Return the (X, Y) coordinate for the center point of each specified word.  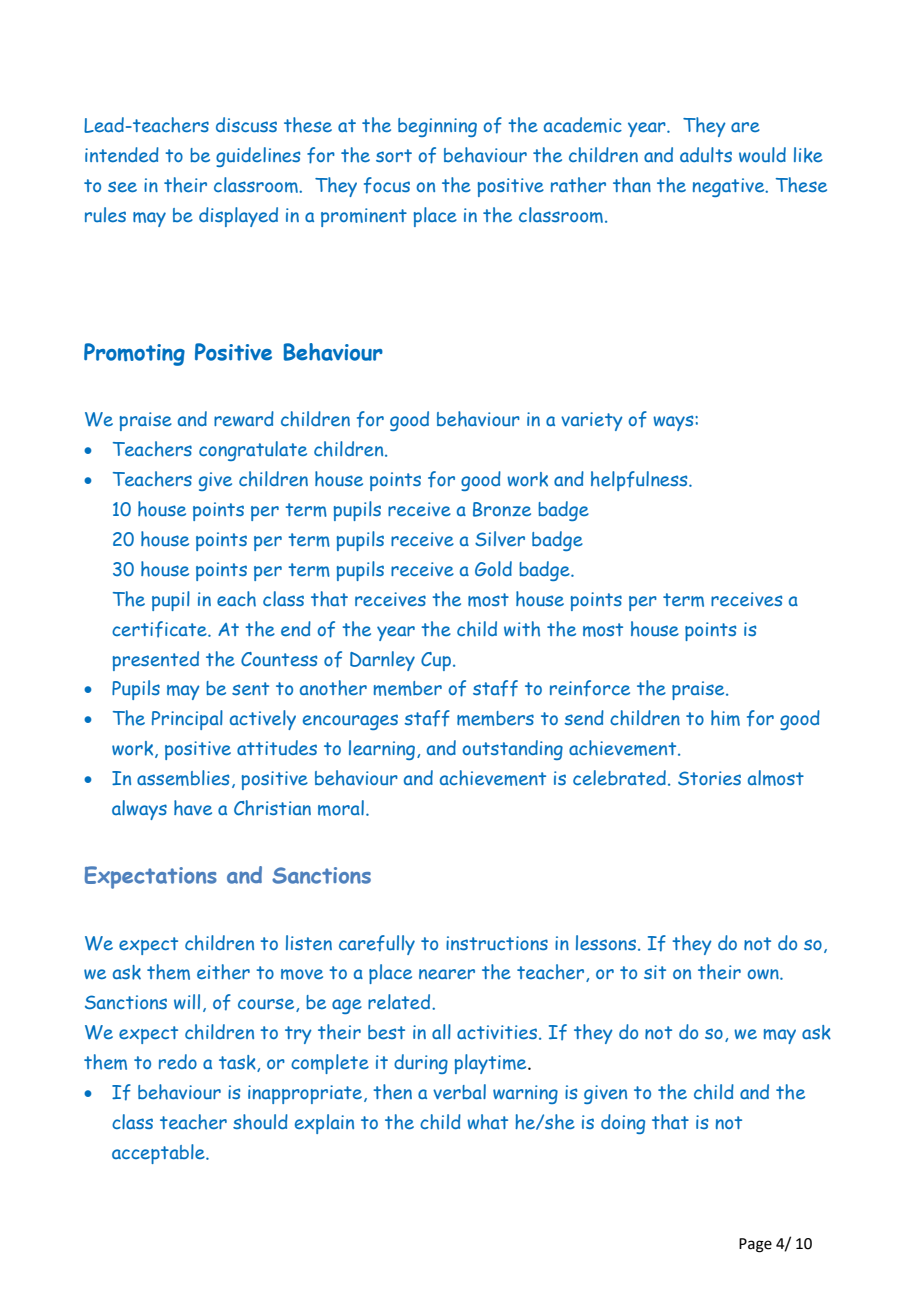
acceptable (159, 1154)
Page (755, 1245)
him (725, 718)
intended (122, 154)
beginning (437, 127)
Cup (436, 661)
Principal (187, 720)
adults (706, 154)
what (487, 1122)
